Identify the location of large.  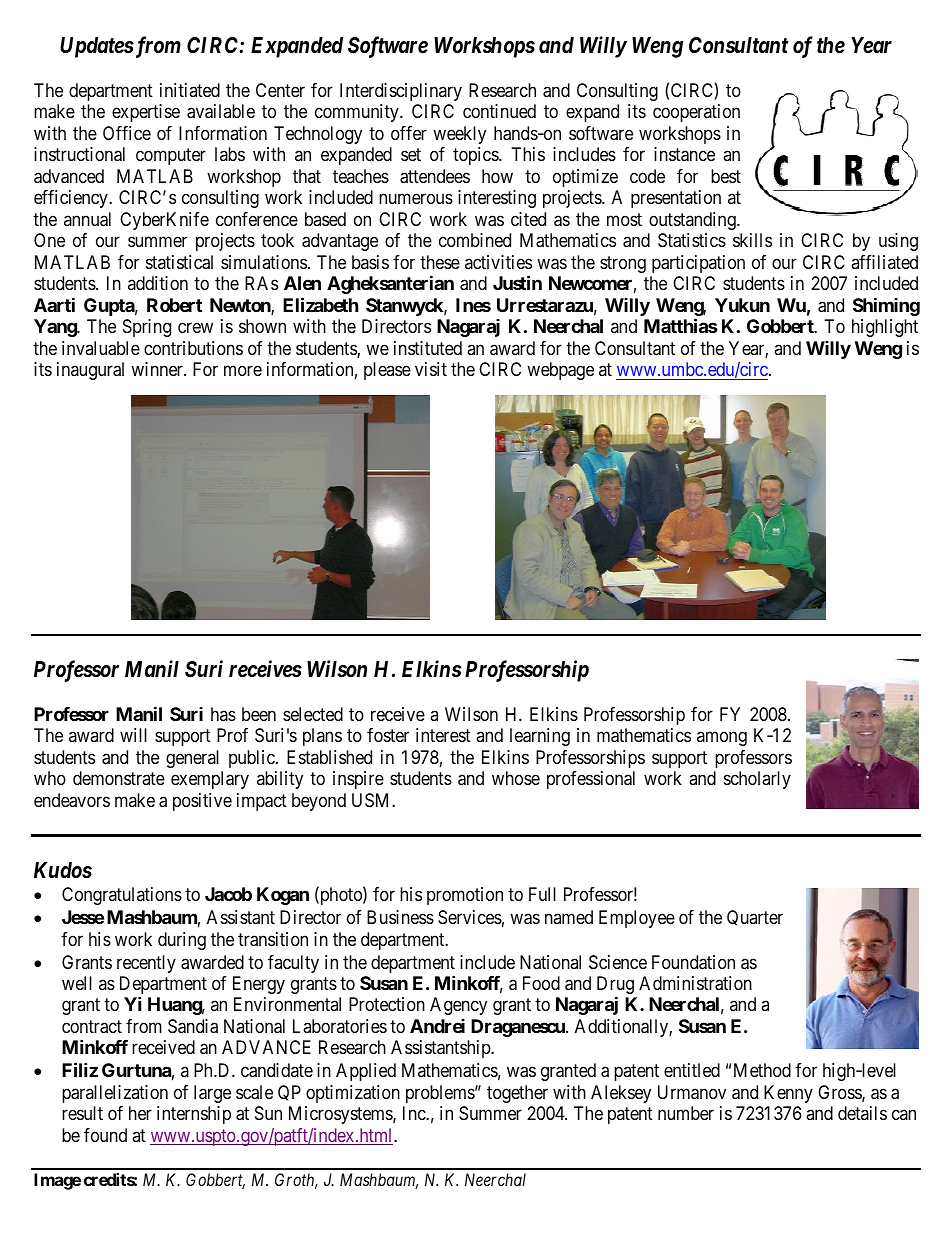
(212, 1094).
